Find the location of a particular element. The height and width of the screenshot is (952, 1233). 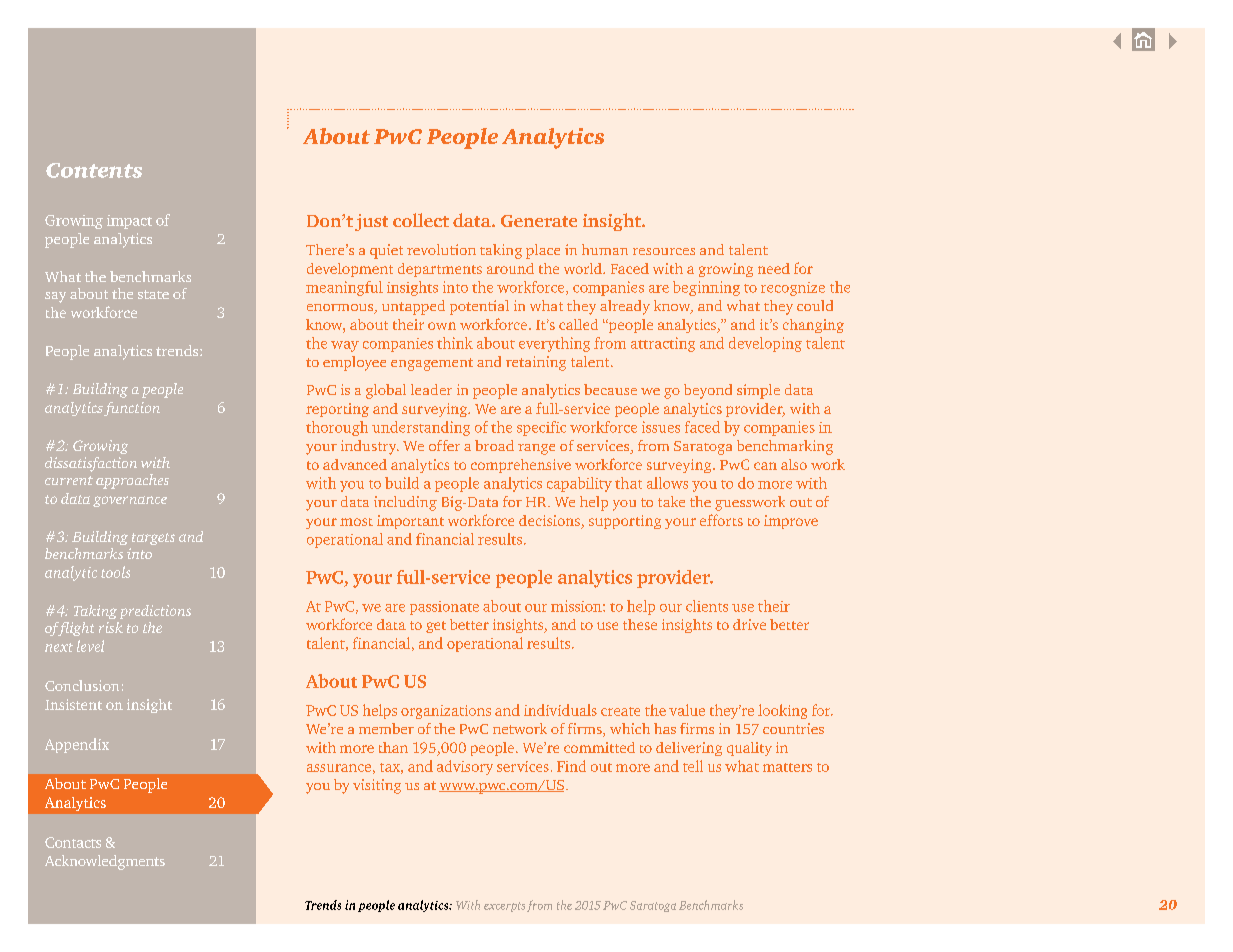

resources is located at coordinates (664, 251).
